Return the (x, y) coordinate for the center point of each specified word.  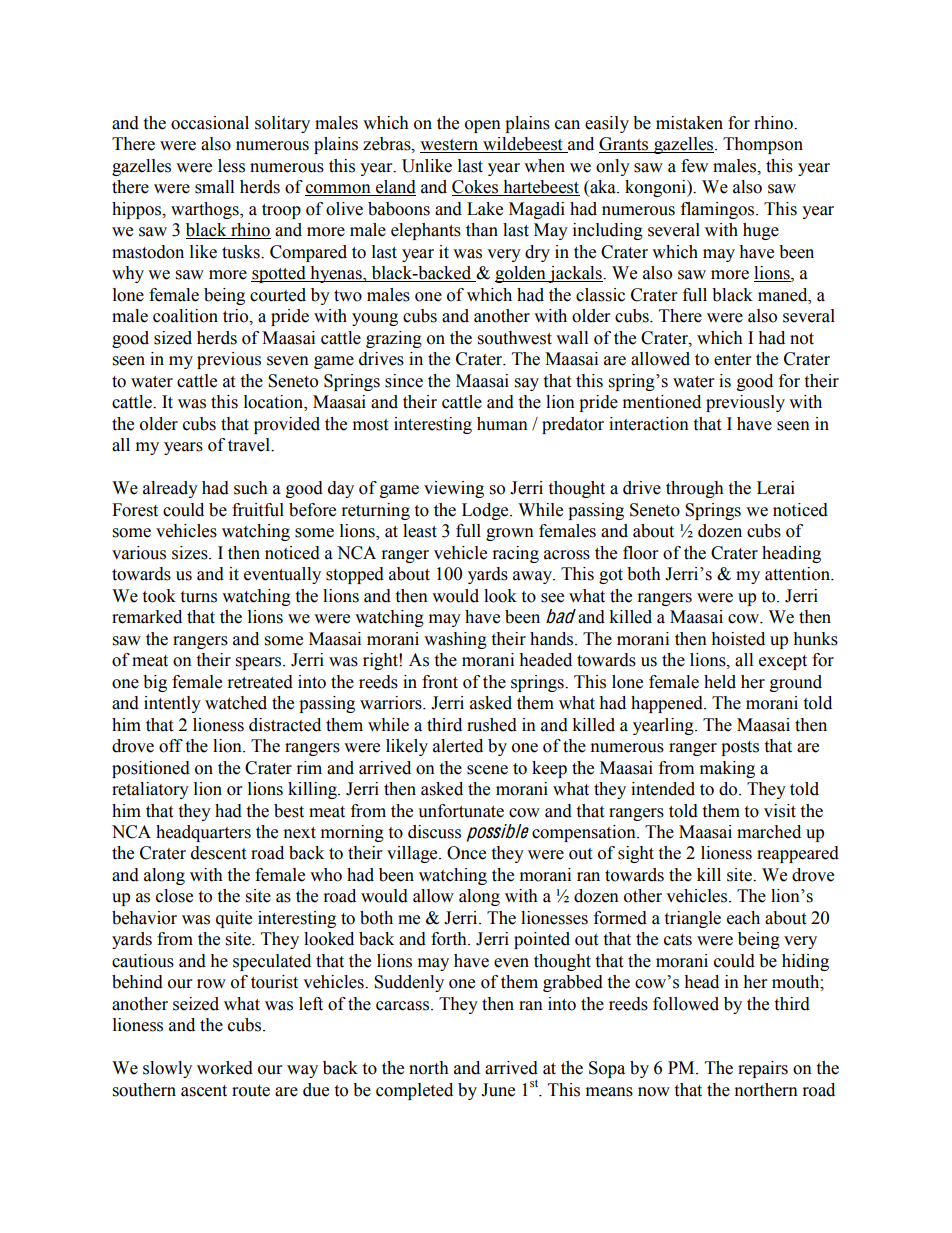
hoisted (738, 639)
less (231, 166)
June (498, 1090)
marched (769, 832)
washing (455, 640)
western (450, 146)
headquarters (203, 833)
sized (173, 338)
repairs (763, 1069)
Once (466, 853)
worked (225, 1068)
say (527, 384)
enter (732, 360)
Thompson (763, 145)
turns (198, 597)
